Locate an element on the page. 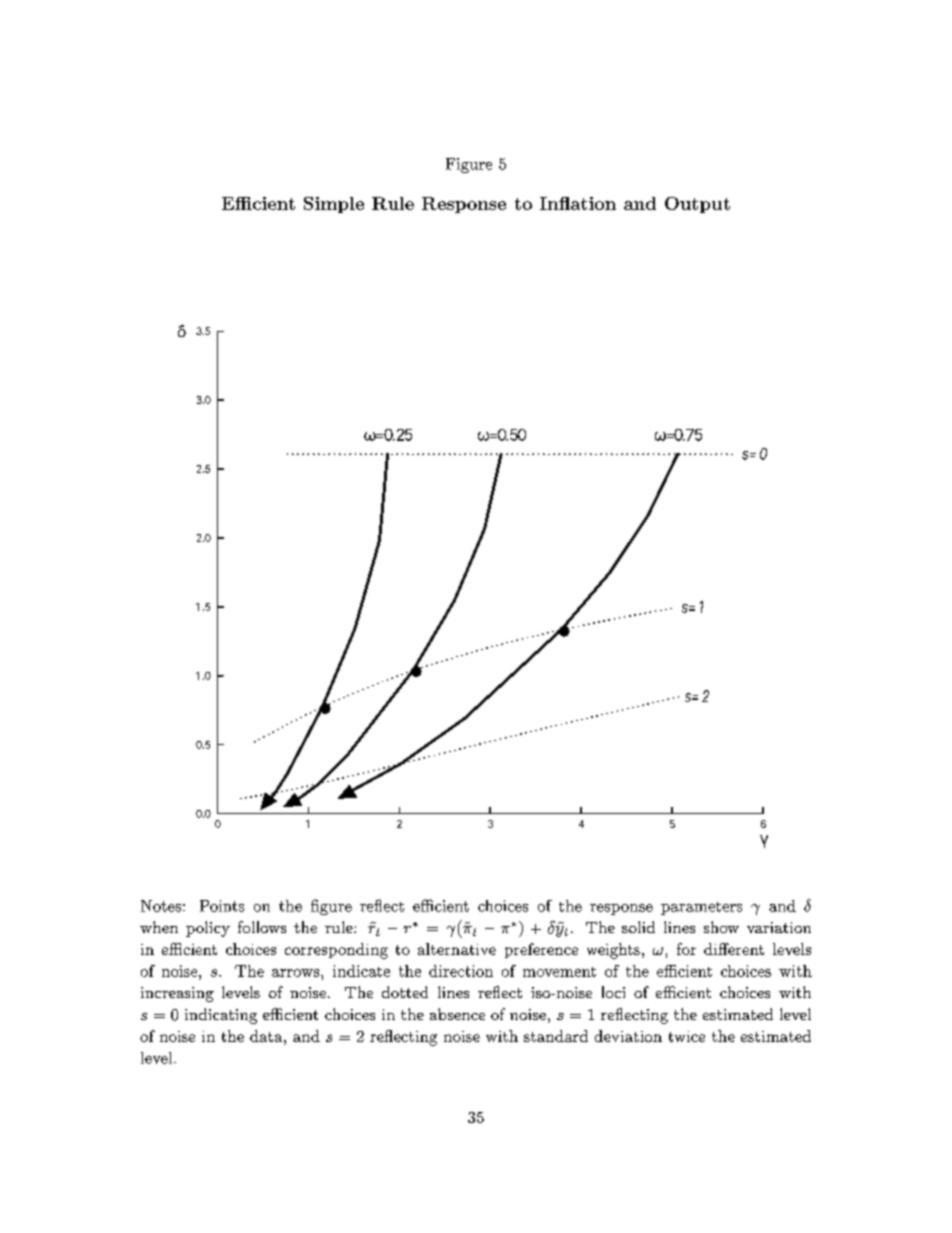 This page has height=1233, width=952. Simple is located at coordinates (334, 205).
